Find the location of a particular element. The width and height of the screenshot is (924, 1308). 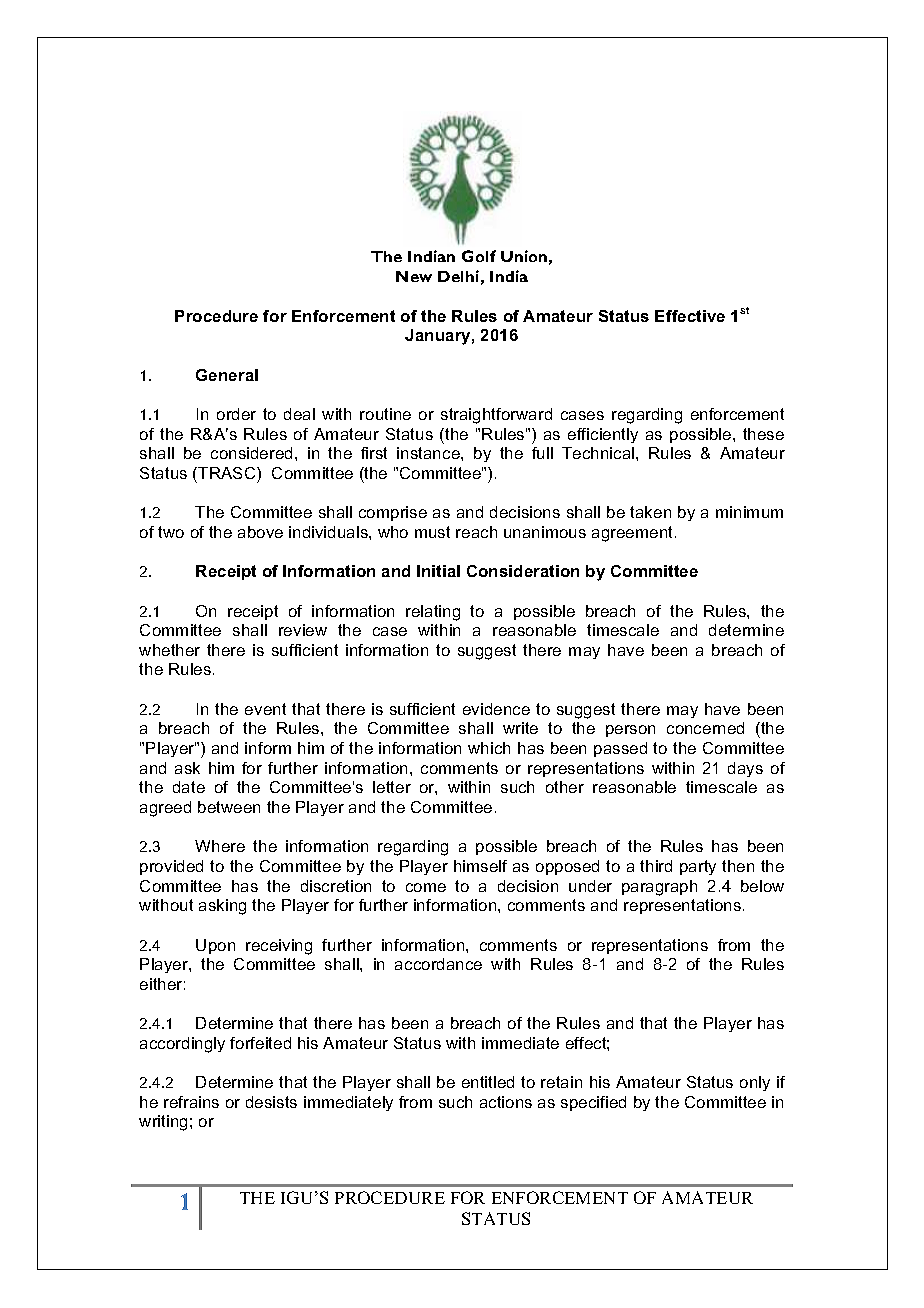

concerned is located at coordinates (705, 728).
